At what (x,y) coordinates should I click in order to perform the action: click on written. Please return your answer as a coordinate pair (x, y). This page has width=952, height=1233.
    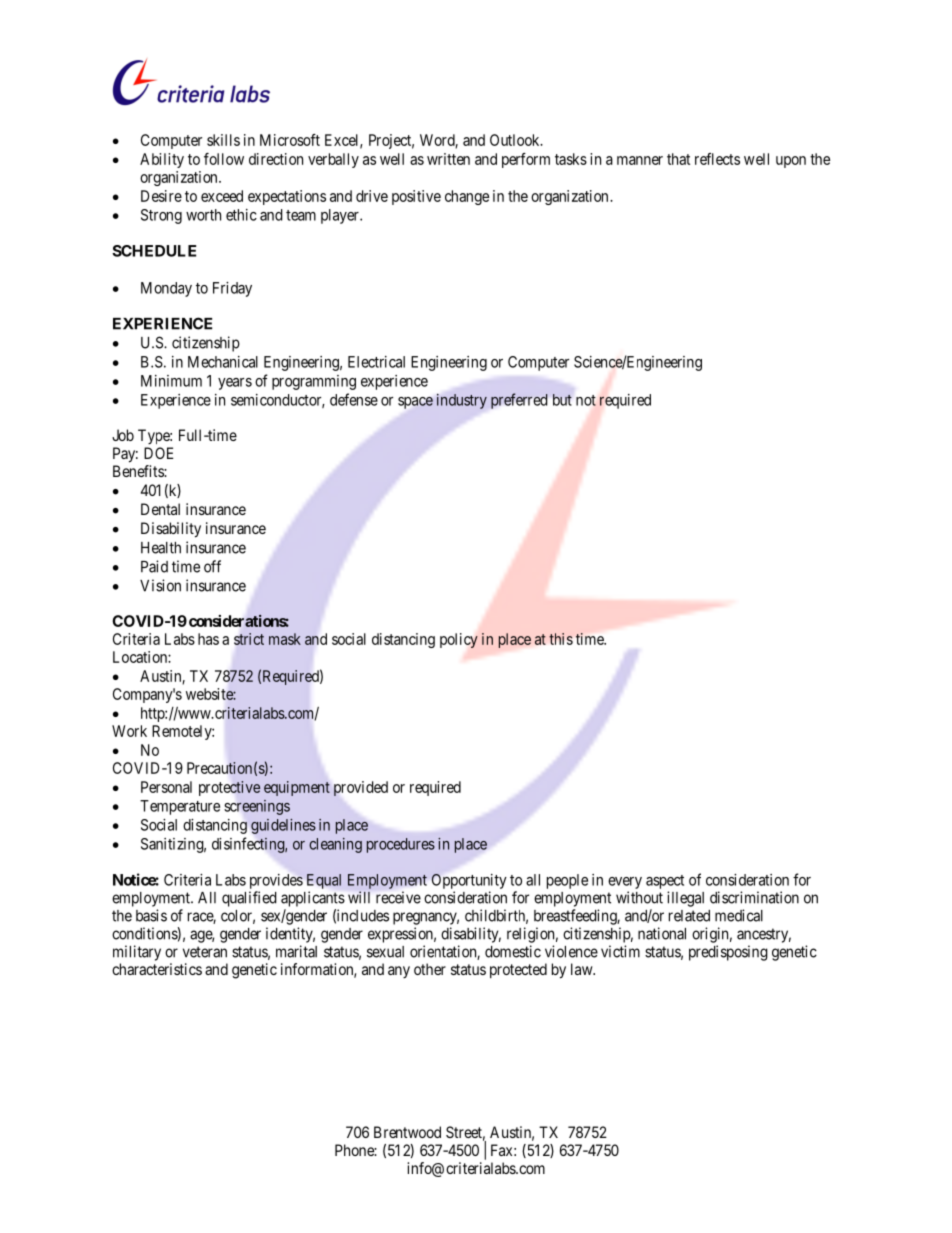
    Looking at the image, I should click on (448, 159).
